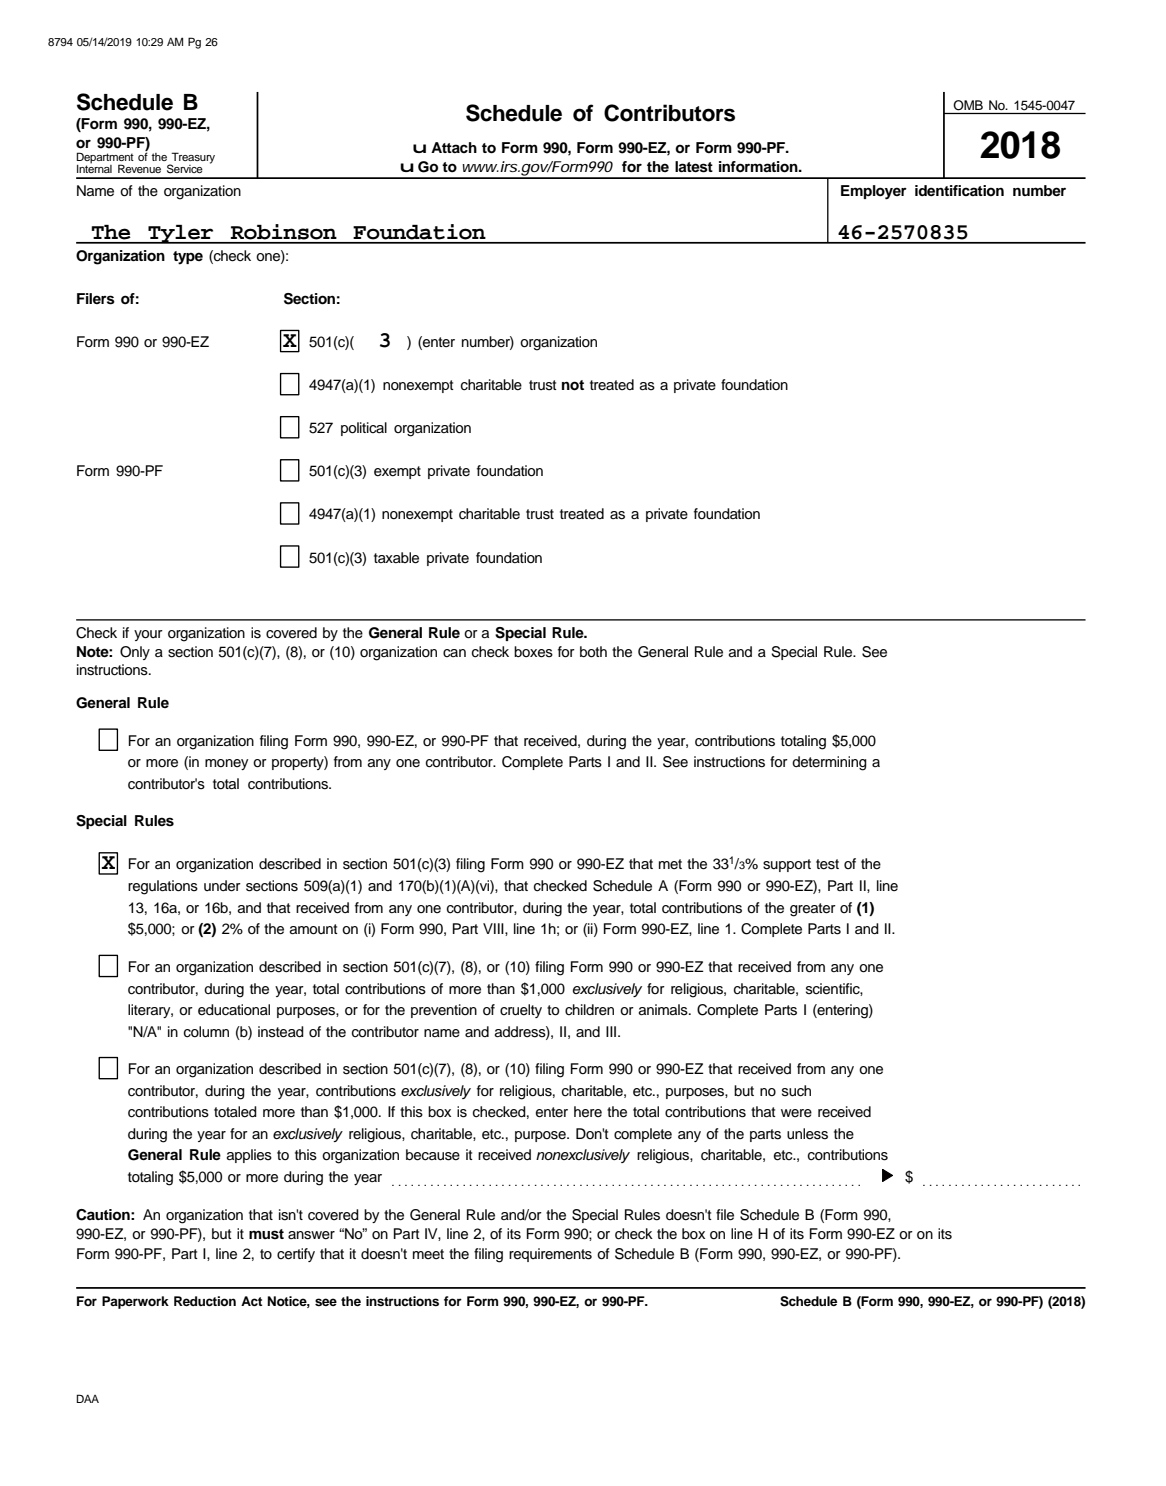 The image size is (1166, 1486). I want to click on unless, so click(807, 1134).
